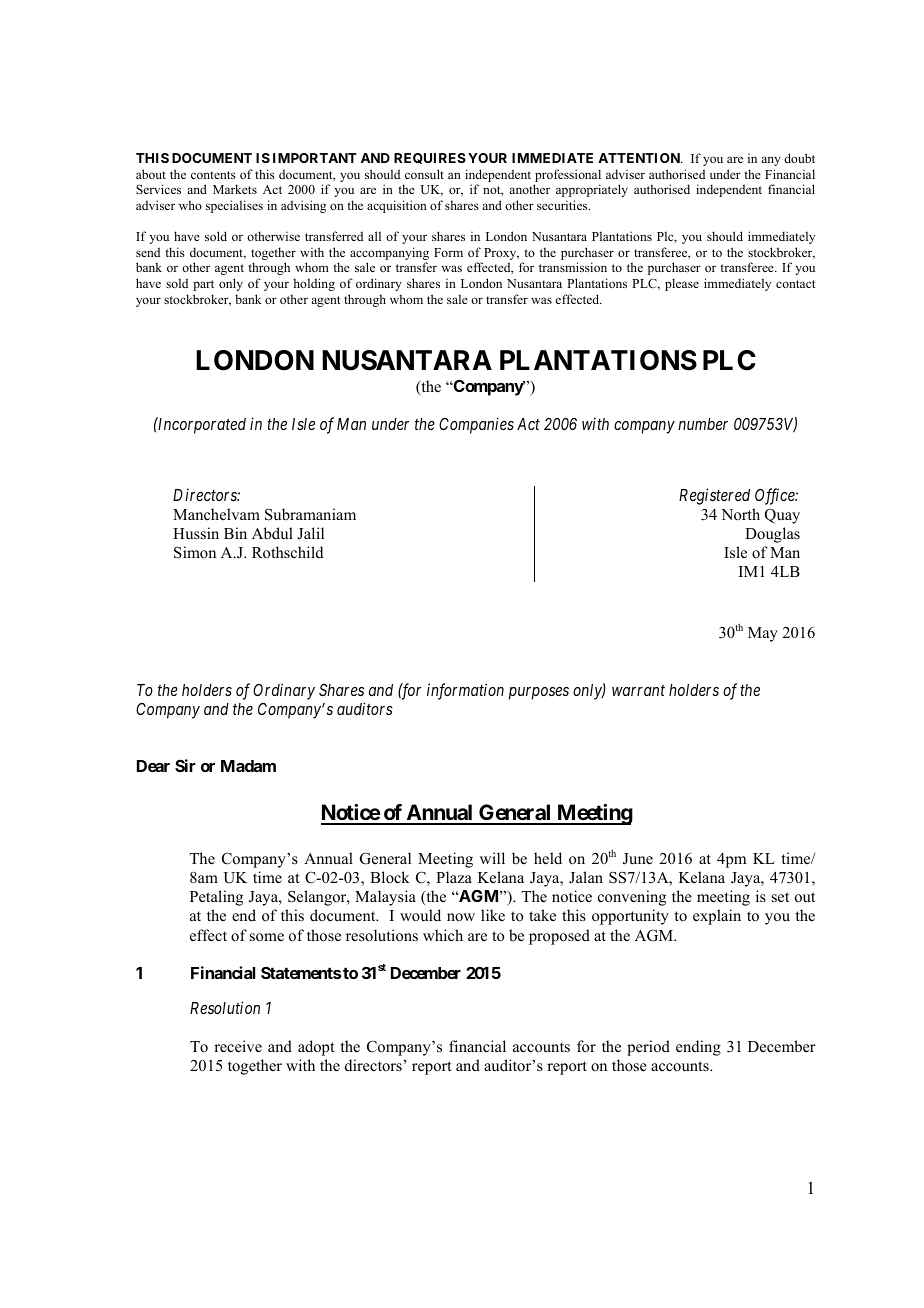 Image resolution: width=924 pixels, height=1308 pixels. Describe the element at coordinates (443, 935) in the screenshot. I see `which` at that location.
